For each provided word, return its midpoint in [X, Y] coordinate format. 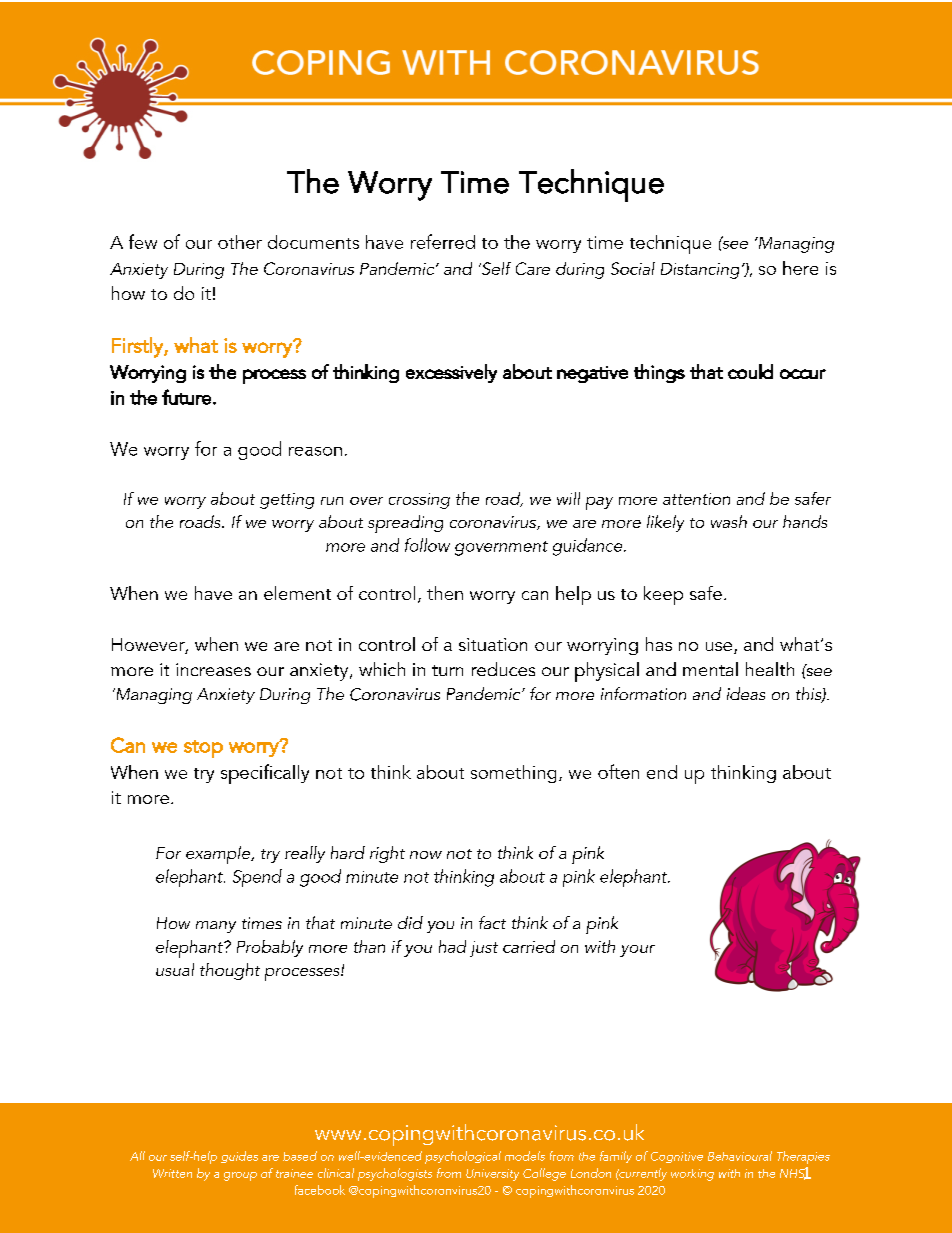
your [637, 951]
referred [443, 241]
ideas [746, 693]
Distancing [700, 271]
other [240, 242]
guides [239, 1157]
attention [696, 499]
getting [287, 501]
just [484, 949]
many [216, 927]
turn [447, 670]
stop [203, 749]
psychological [463, 1157]
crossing [419, 501]
